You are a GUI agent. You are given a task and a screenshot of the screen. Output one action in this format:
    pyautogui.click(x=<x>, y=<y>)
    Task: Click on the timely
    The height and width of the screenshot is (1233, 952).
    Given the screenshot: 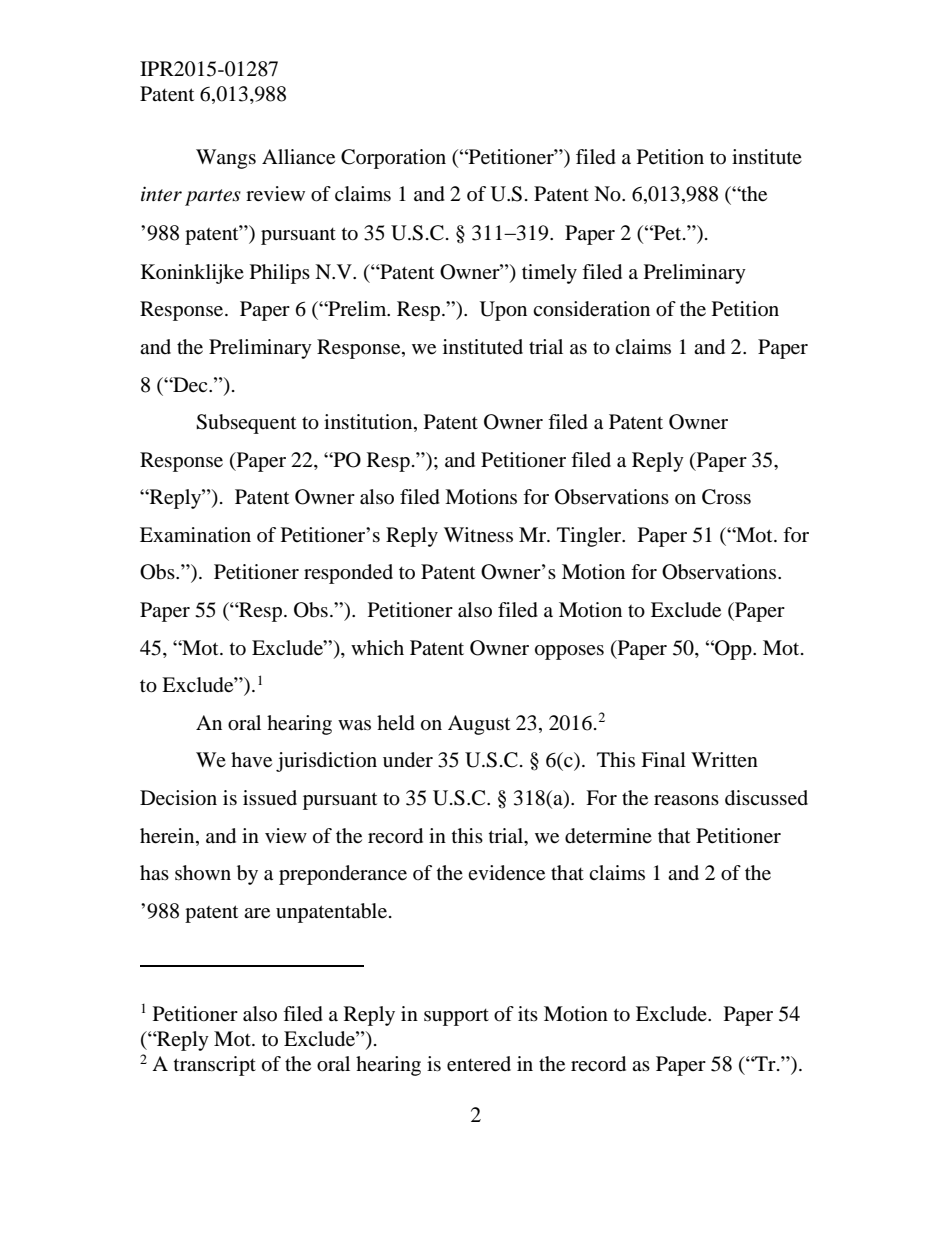 What is the action you would take?
    pyautogui.click(x=549, y=274)
